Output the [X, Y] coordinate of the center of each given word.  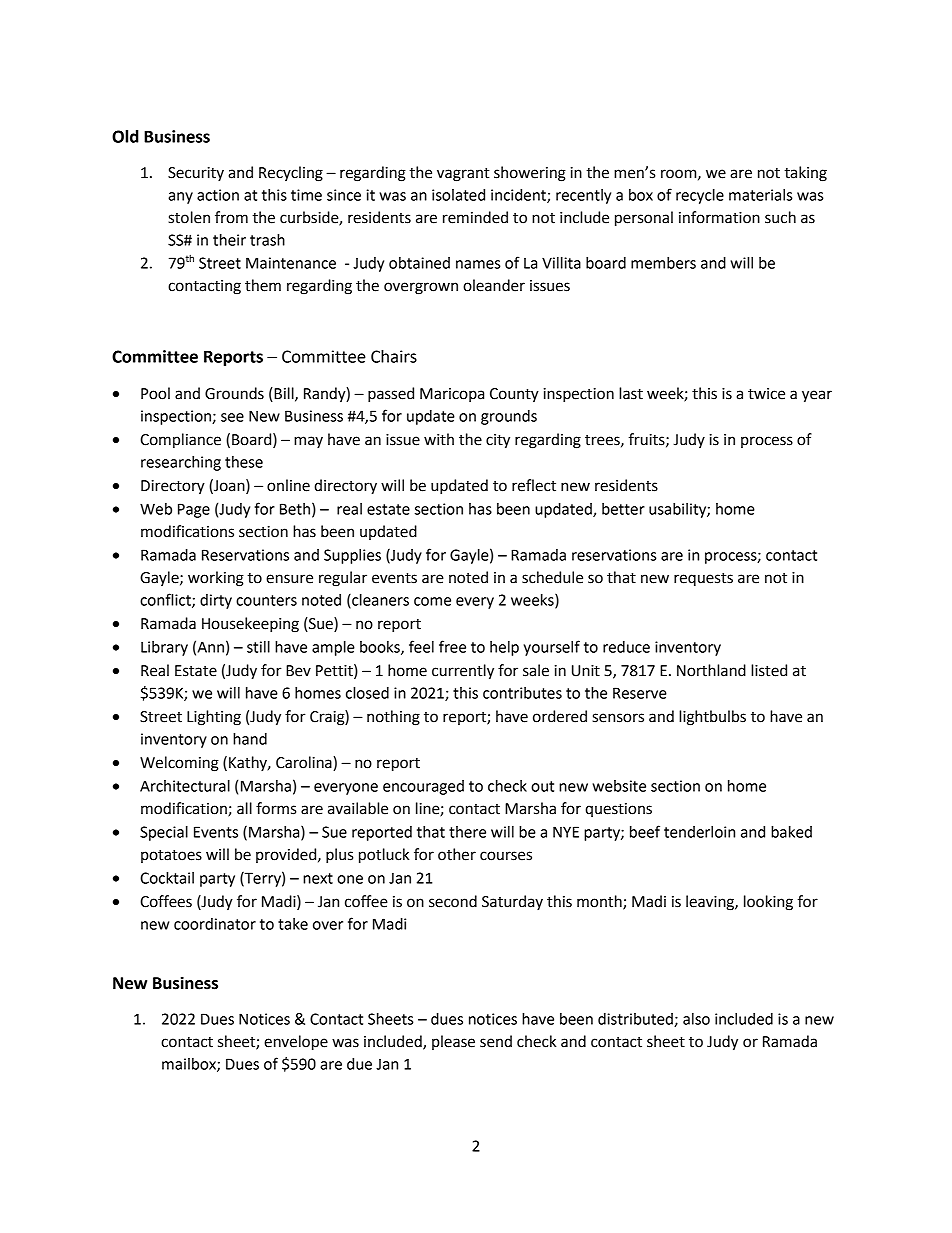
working [216, 579]
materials [760, 195]
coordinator [215, 924]
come [432, 601]
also [696, 1019]
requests [703, 580]
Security [196, 174]
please [453, 1042]
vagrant [463, 175]
